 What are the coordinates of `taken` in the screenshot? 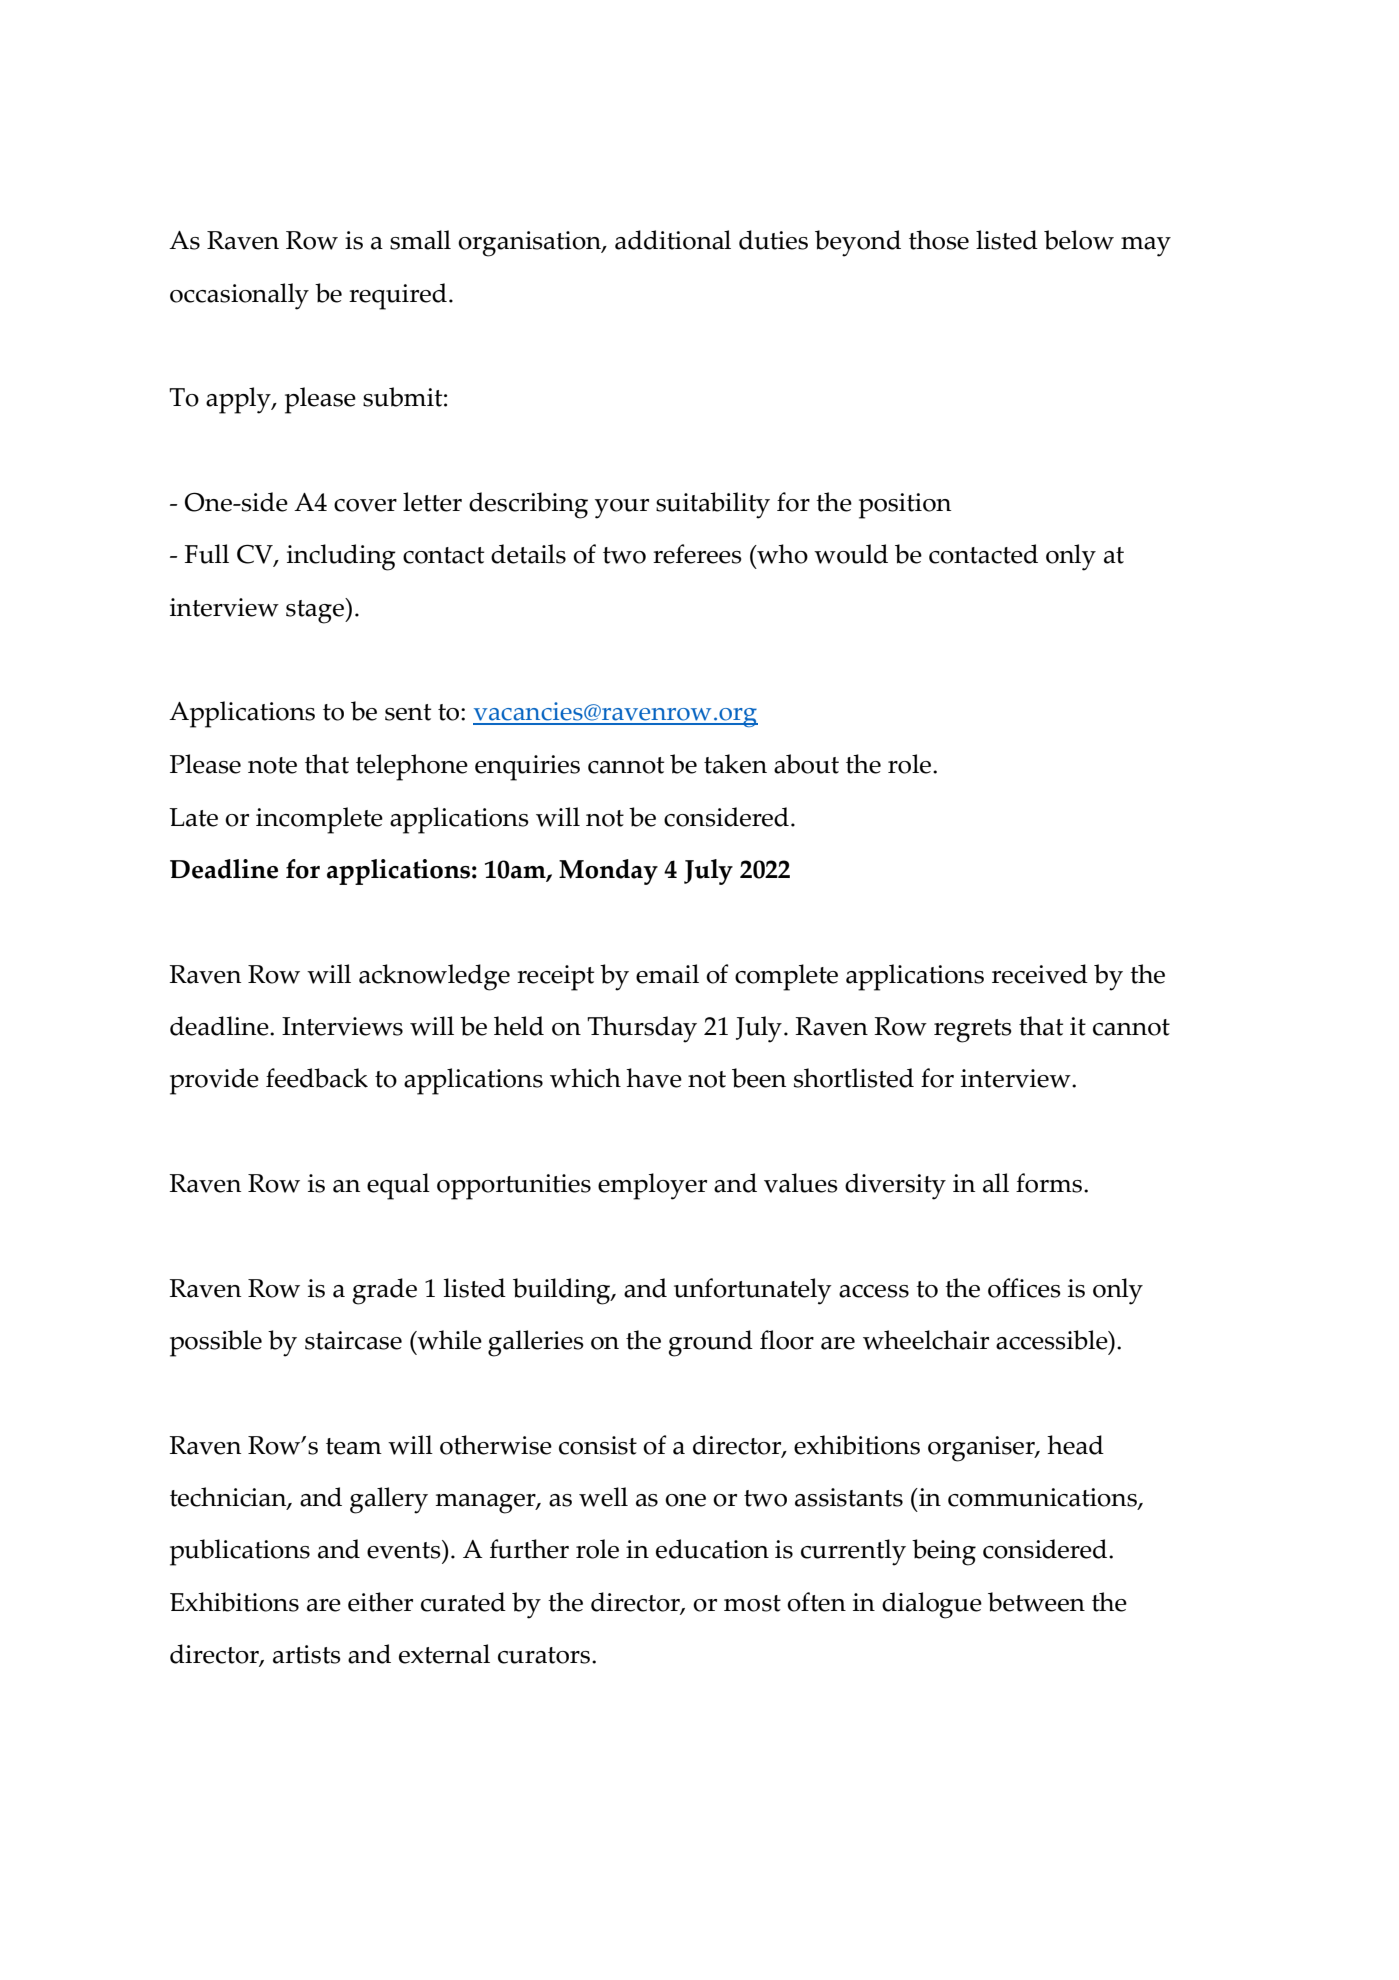 It's located at (735, 764).
